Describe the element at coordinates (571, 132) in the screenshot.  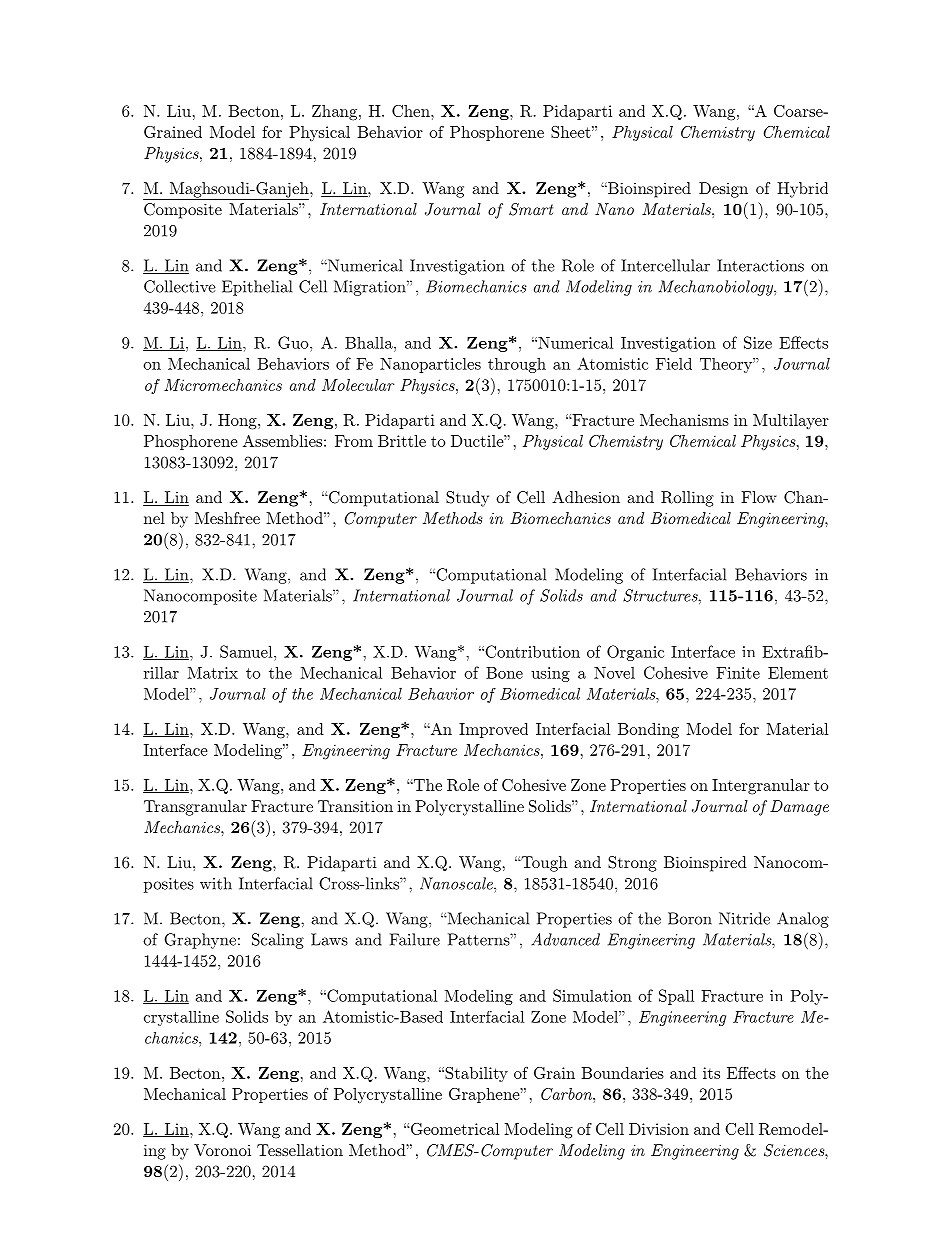
I see `Sheet` at that location.
